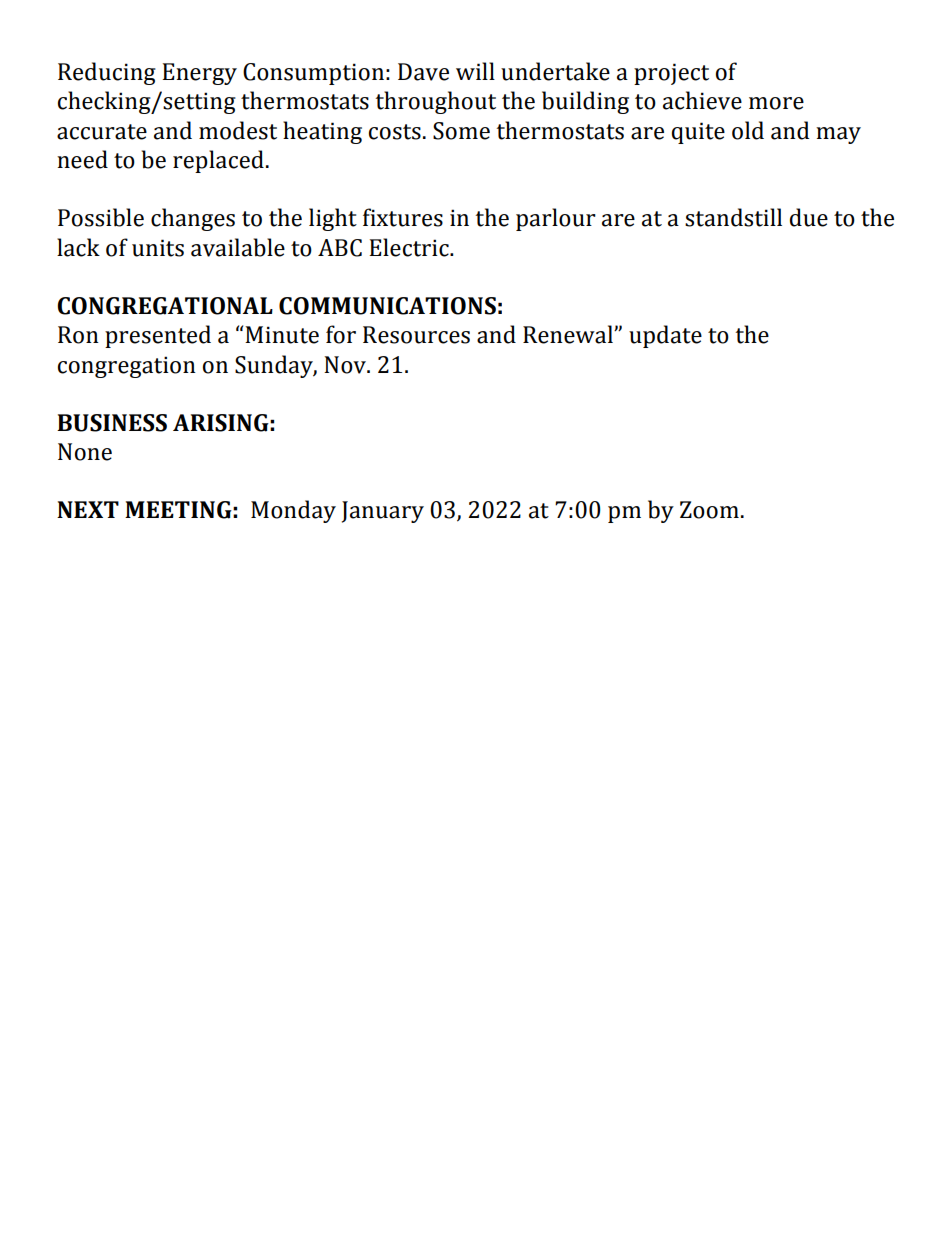  I want to click on update, so click(665, 336).
